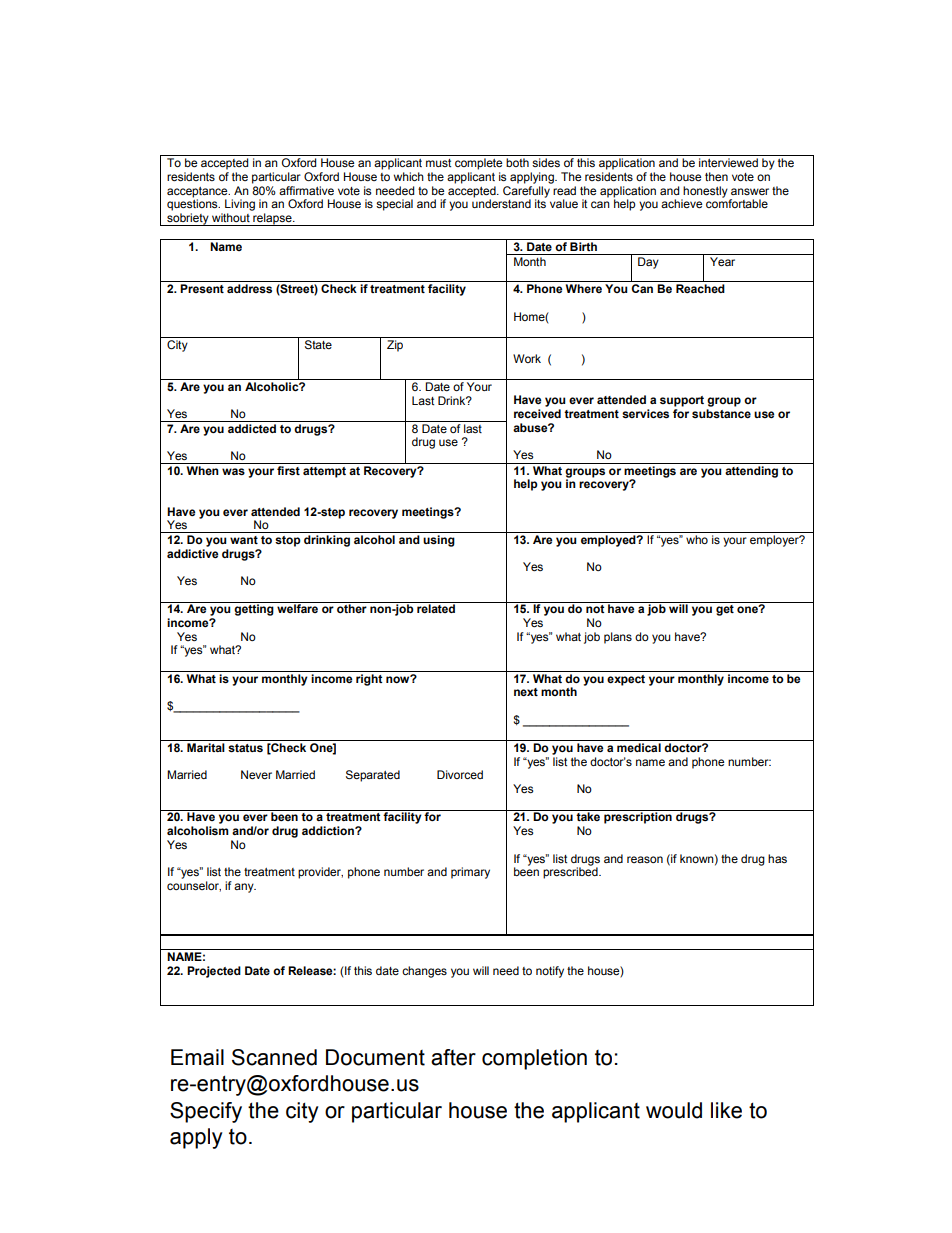 The image size is (952, 1233). What do you see at coordinates (245, 888) in the document?
I see `any` at bounding box center [245, 888].
